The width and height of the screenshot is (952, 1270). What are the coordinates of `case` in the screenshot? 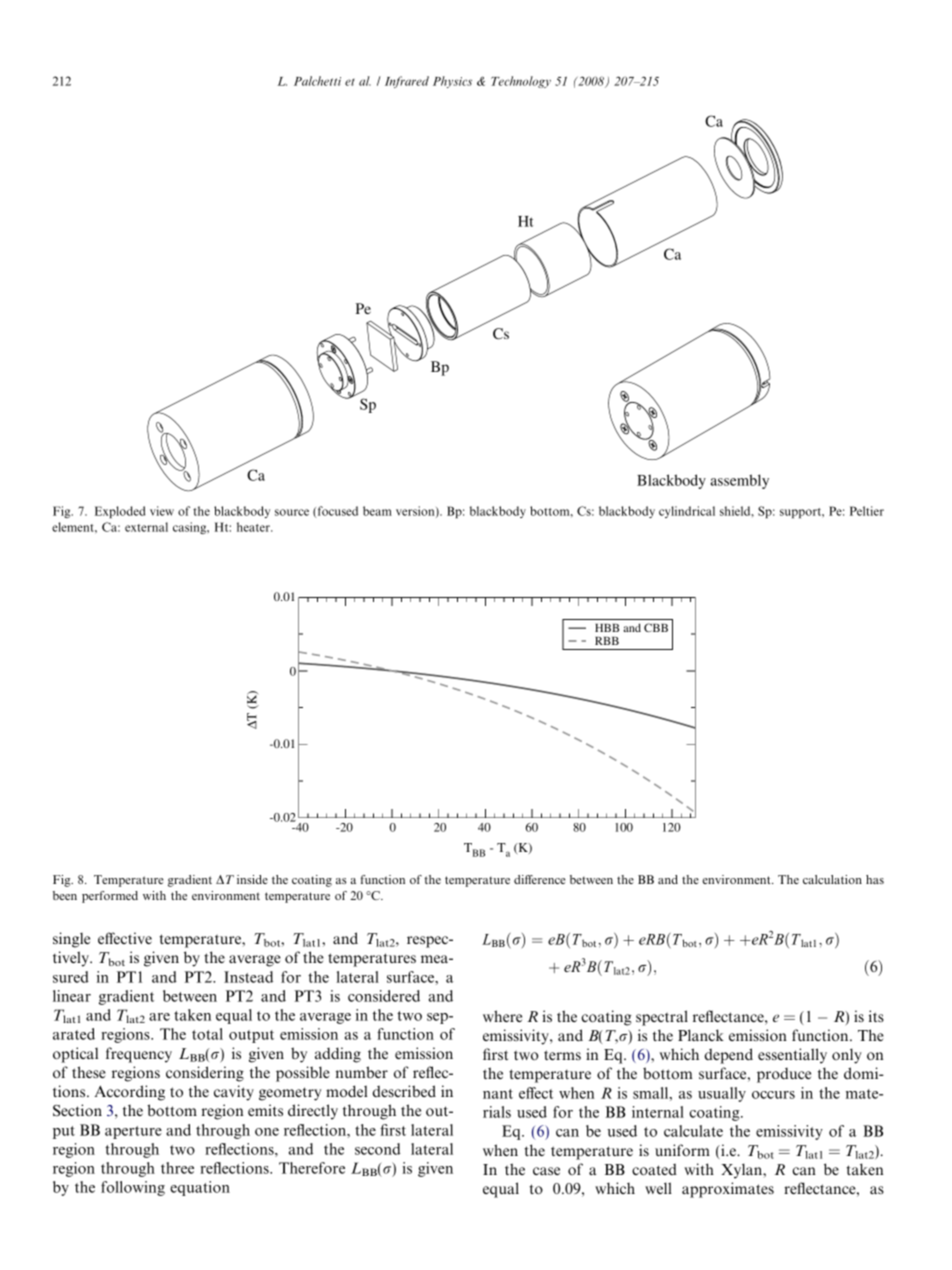 It's located at (546, 1171).
